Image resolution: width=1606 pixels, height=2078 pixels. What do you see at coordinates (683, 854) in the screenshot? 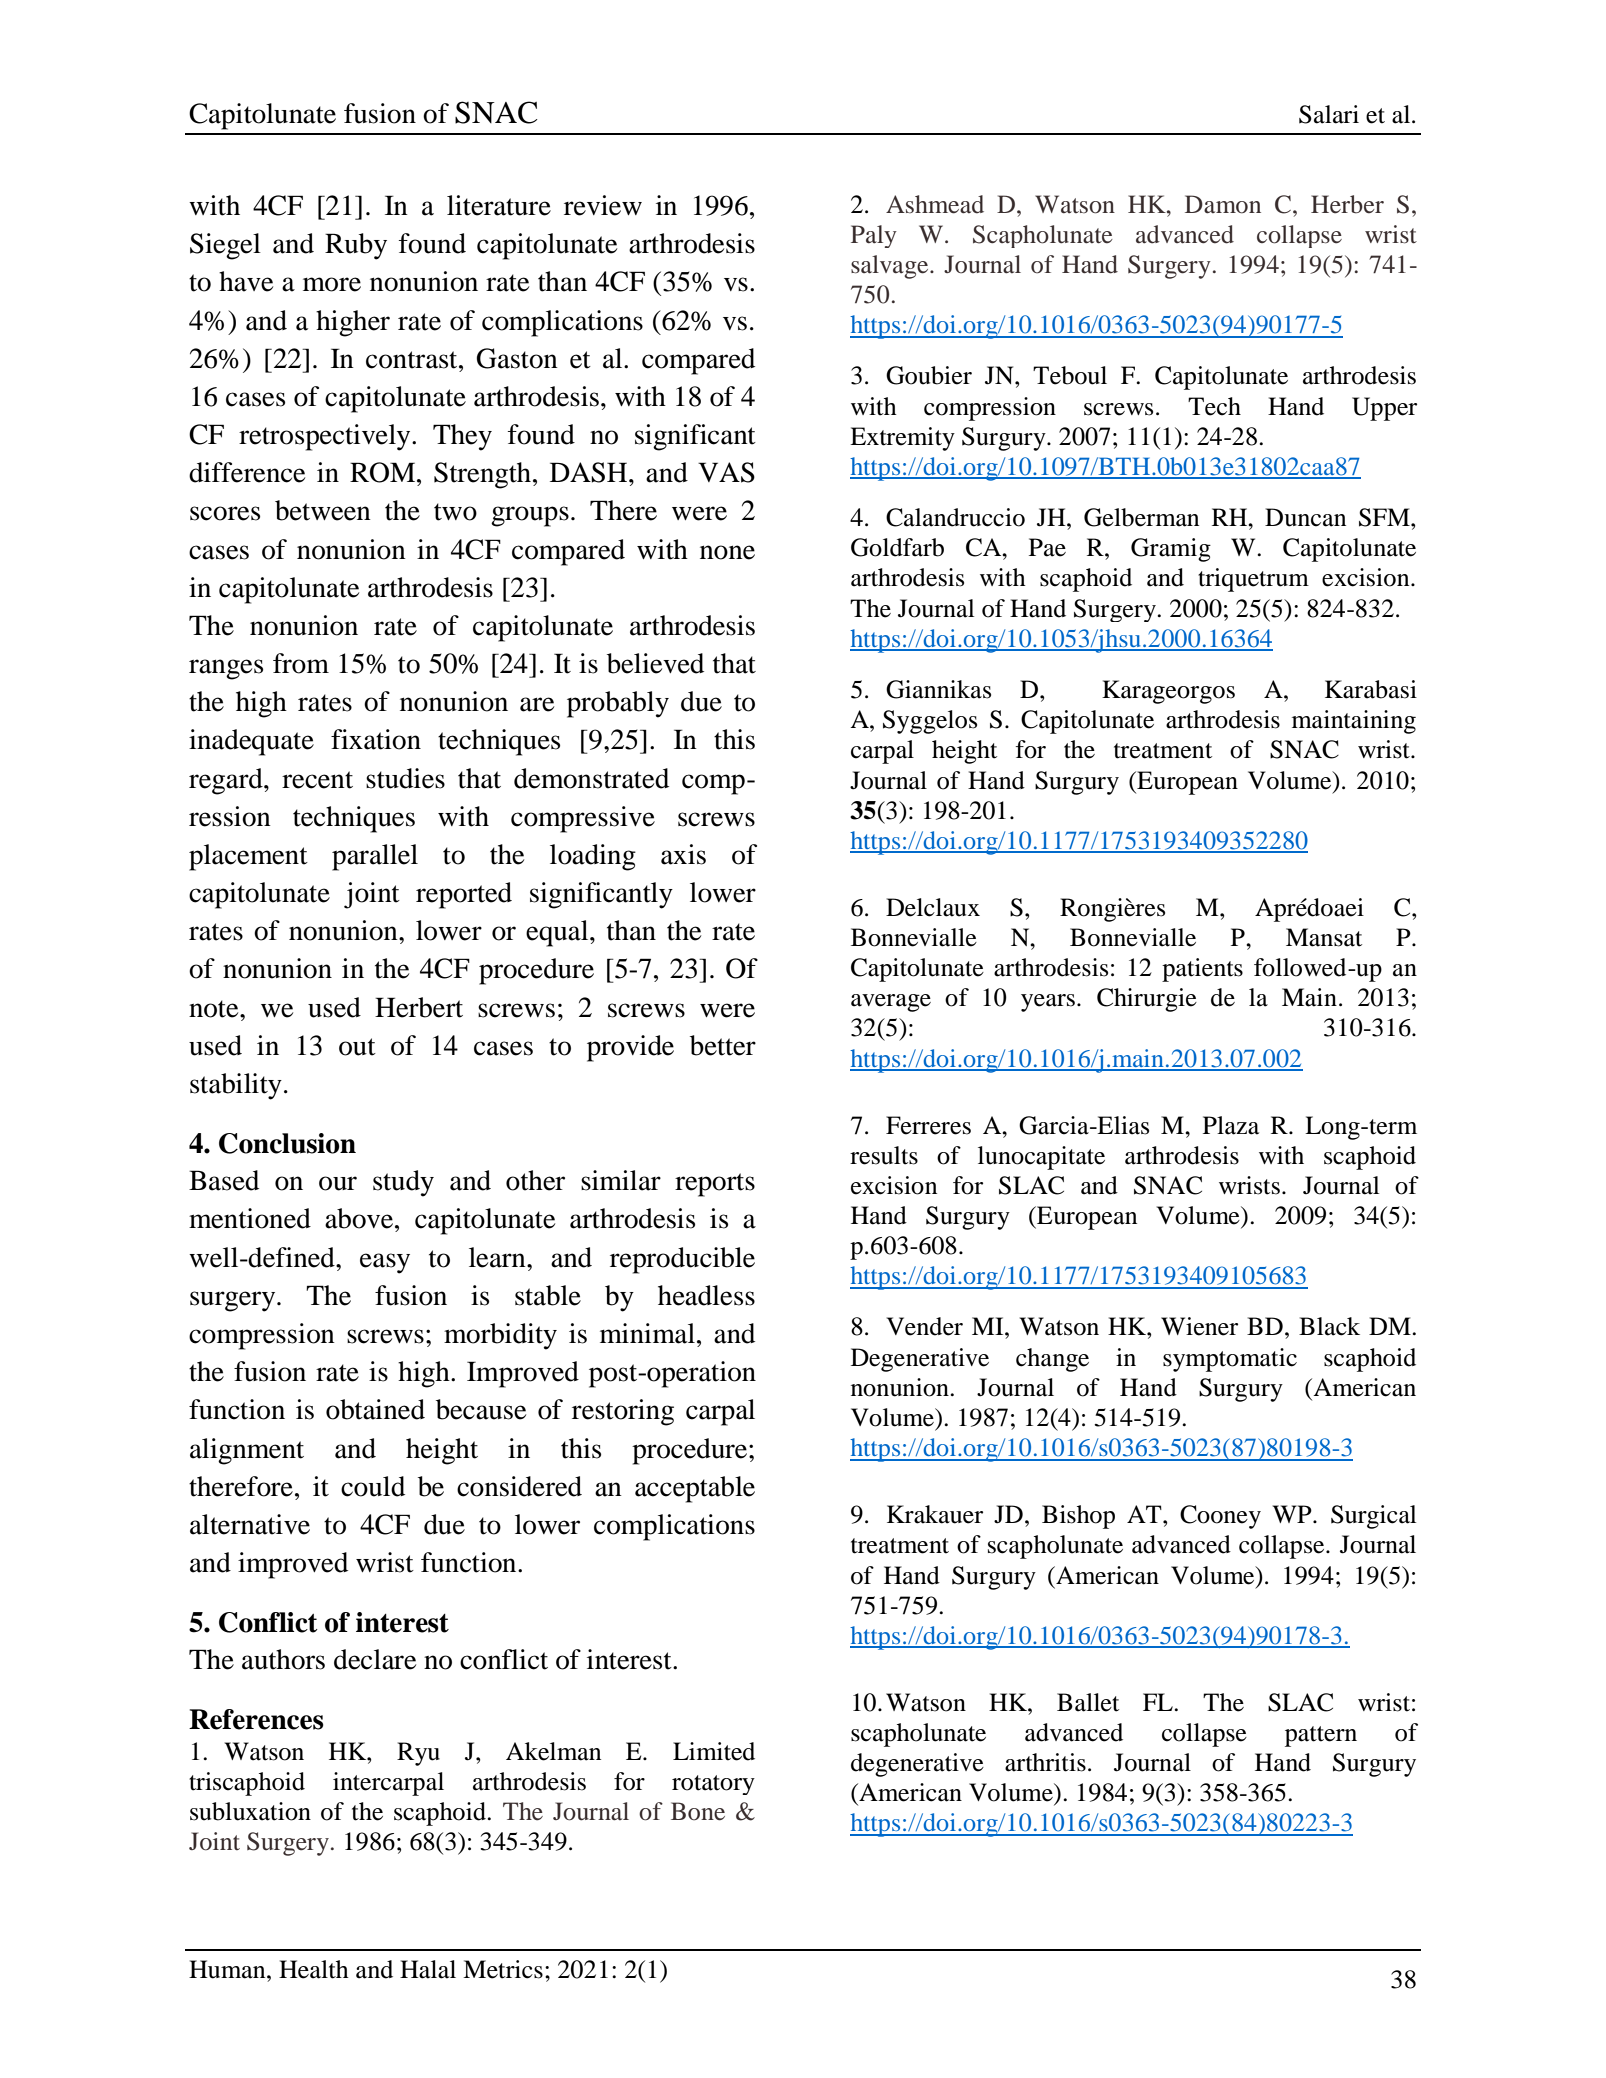
I see `axis` at bounding box center [683, 854].
